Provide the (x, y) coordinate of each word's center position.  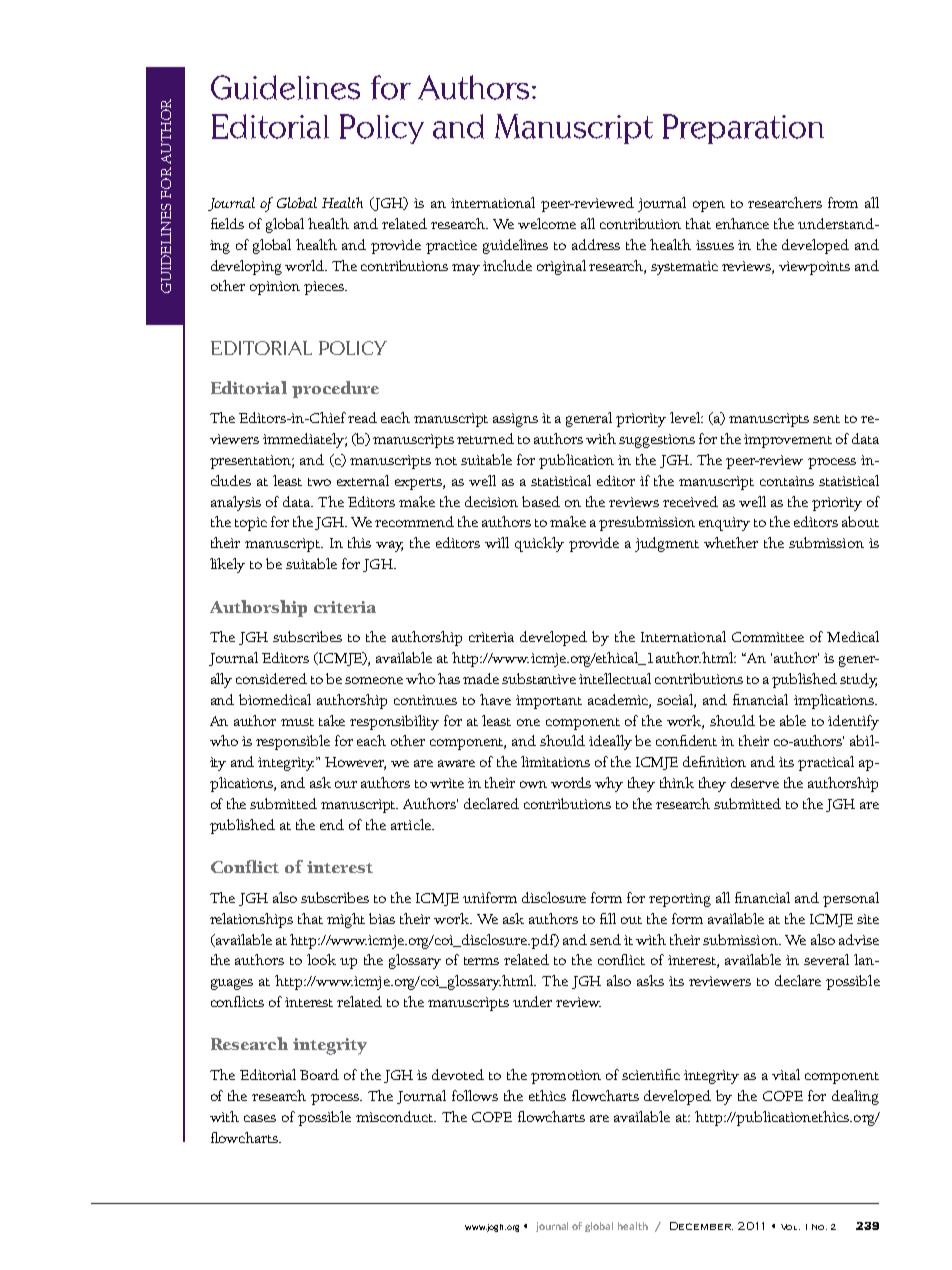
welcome (547, 223)
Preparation (743, 129)
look (321, 959)
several (826, 959)
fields (227, 223)
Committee (768, 637)
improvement (788, 441)
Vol (790, 1227)
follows (475, 1095)
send (605, 939)
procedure (335, 389)
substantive (539, 678)
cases (260, 1118)
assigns (515, 420)
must (297, 722)
